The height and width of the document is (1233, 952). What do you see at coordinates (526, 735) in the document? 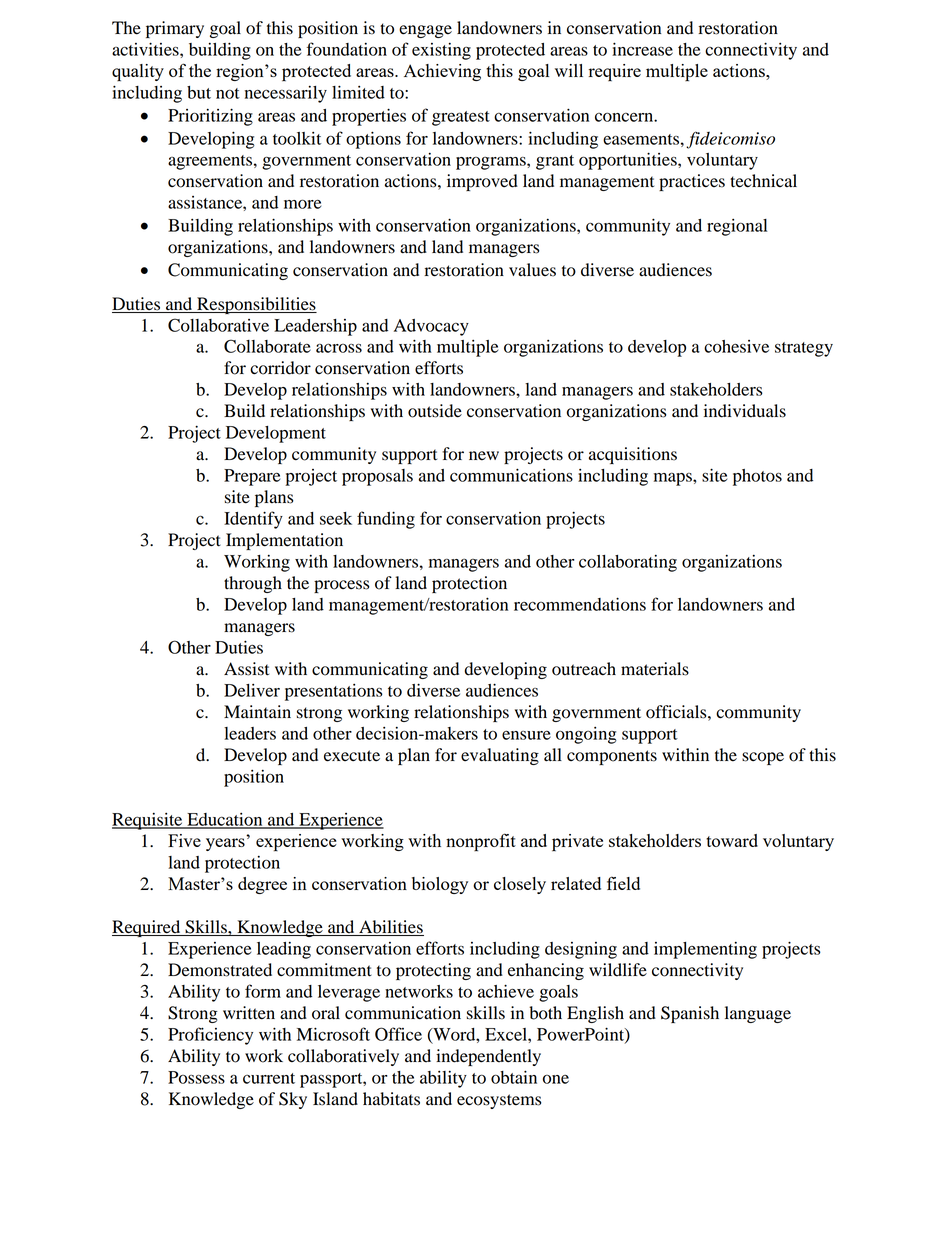
I see `ensure` at bounding box center [526, 735].
